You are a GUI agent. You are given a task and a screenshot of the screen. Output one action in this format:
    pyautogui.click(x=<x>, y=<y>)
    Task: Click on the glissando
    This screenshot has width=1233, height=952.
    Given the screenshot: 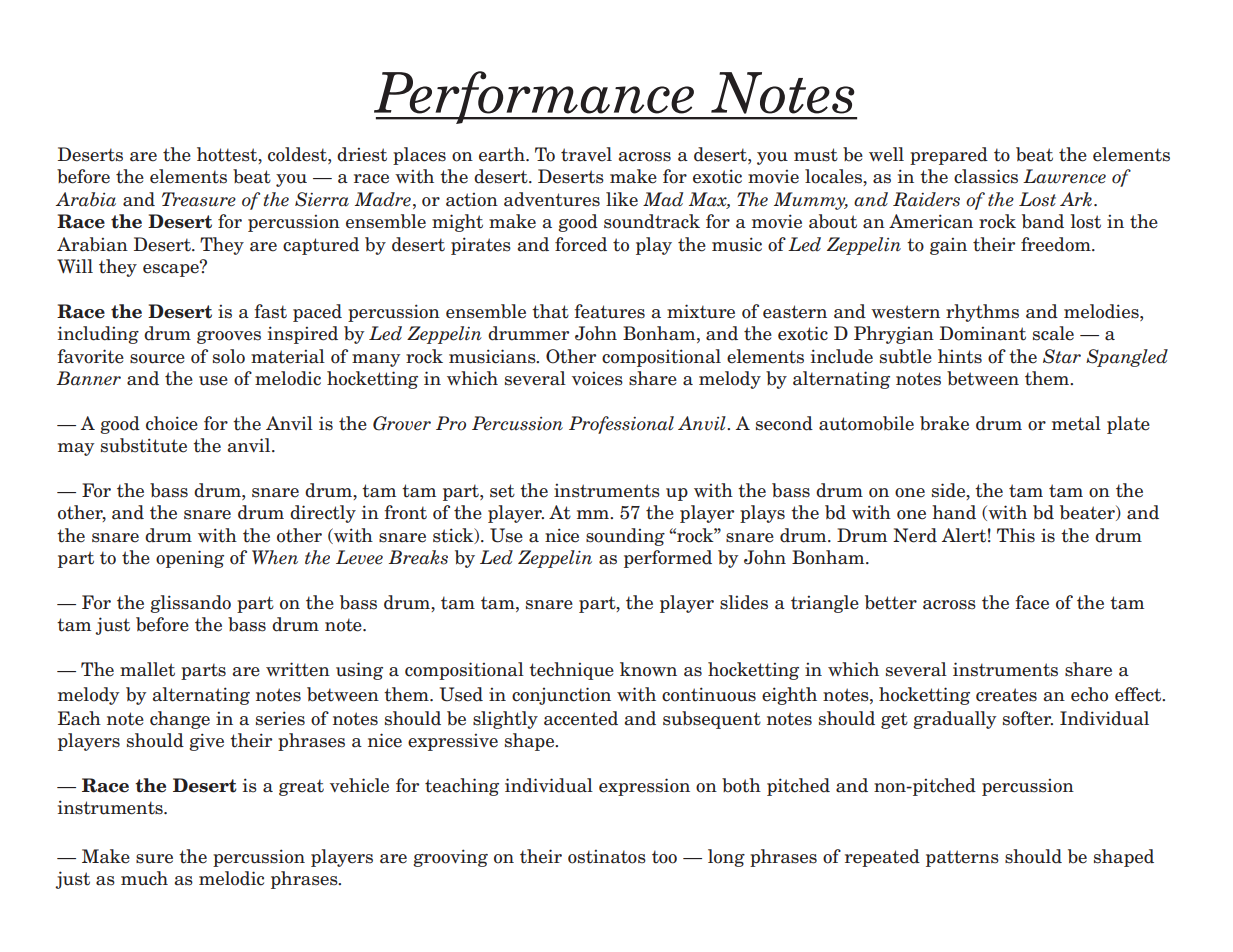 What is the action you would take?
    pyautogui.click(x=190, y=604)
